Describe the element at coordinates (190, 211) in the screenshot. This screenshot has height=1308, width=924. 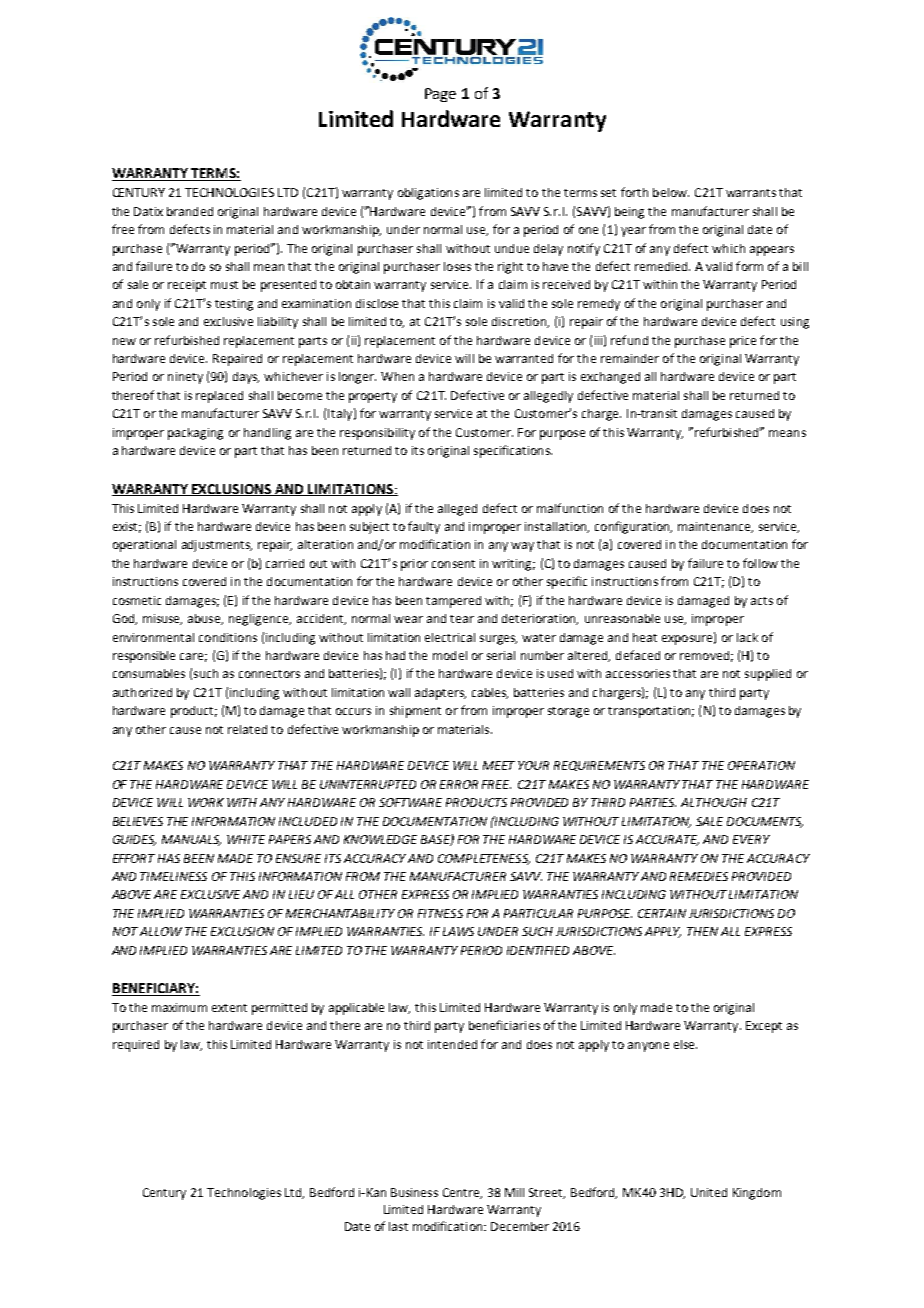
I see `branded` at that location.
